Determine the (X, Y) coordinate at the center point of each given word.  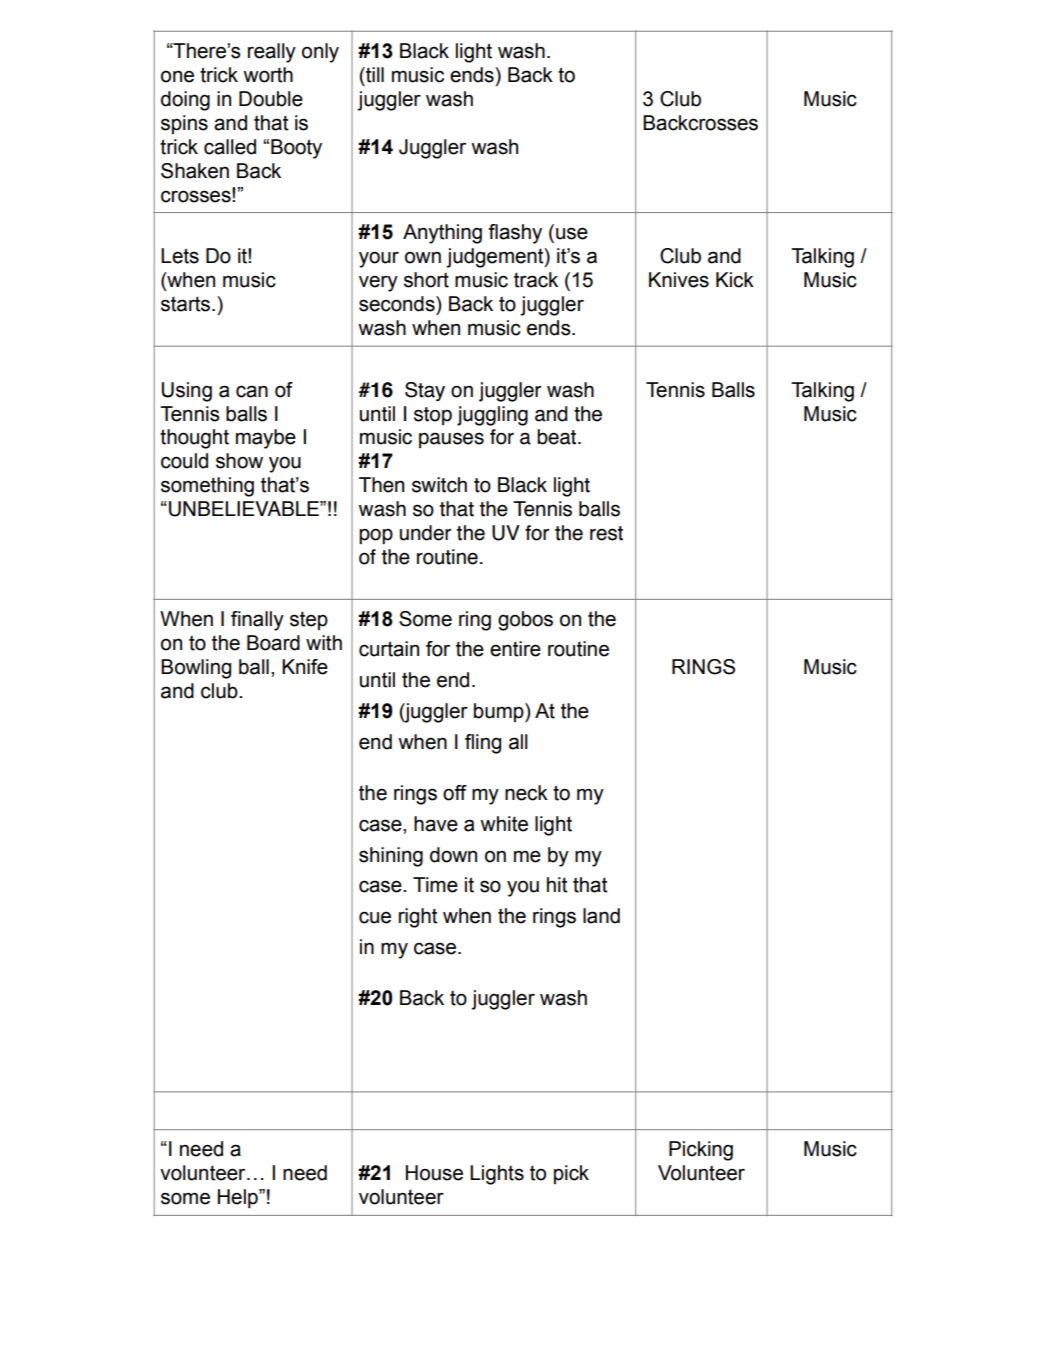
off (455, 793)
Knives (679, 280)
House (434, 1173)
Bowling (196, 669)
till (374, 75)
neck (526, 793)
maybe (266, 439)
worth (268, 75)
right (418, 918)
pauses (451, 440)
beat (558, 437)
